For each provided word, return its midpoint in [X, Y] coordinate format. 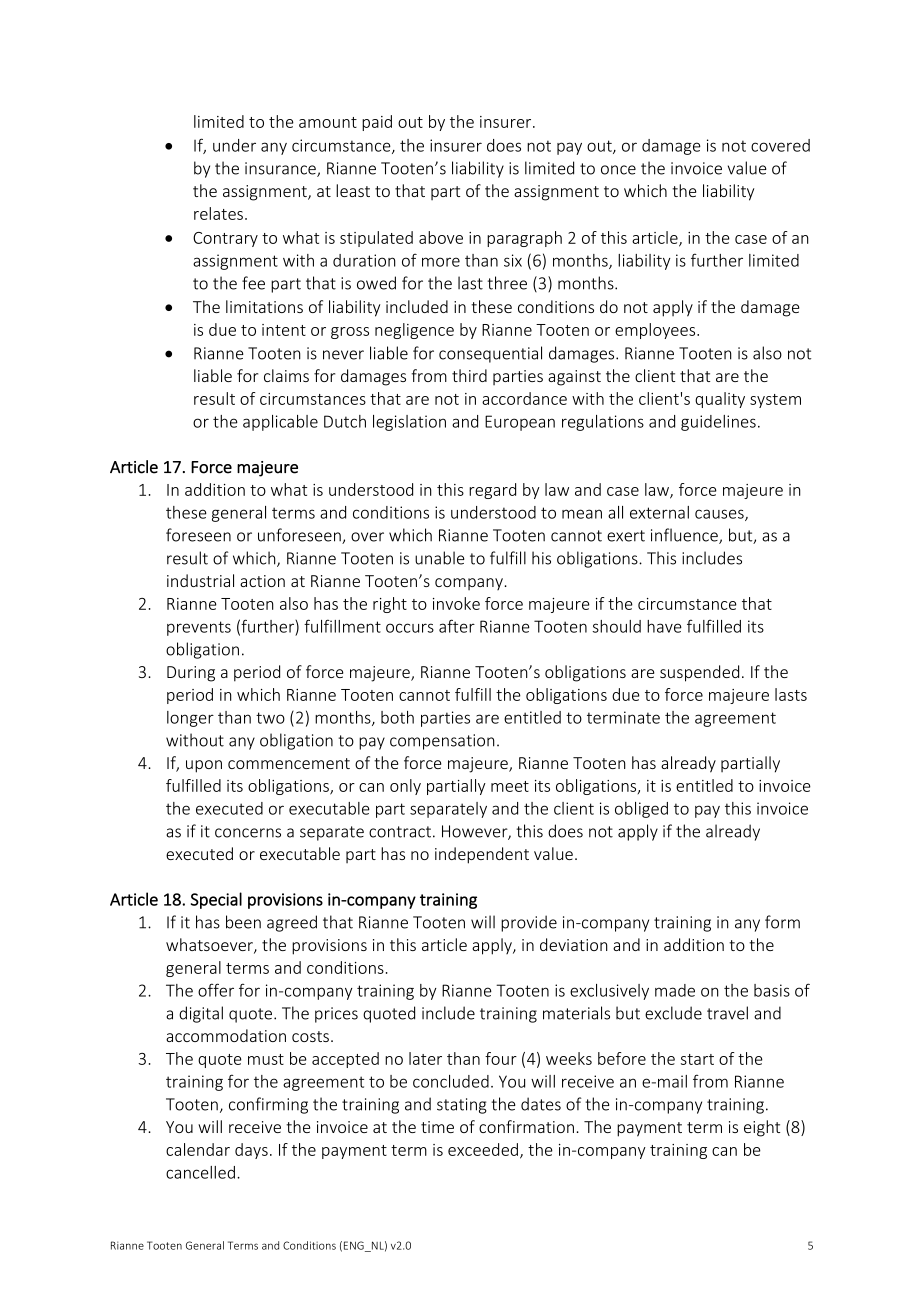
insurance [281, 169]
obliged [641, 810]
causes [720, 515]
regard [492, 491]
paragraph [524, 239]
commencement [289, 763]
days [251, 1151]
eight [762, 1128]
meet [510, 786]
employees [656, 331]
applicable [280, 423]
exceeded [484, 1150]
